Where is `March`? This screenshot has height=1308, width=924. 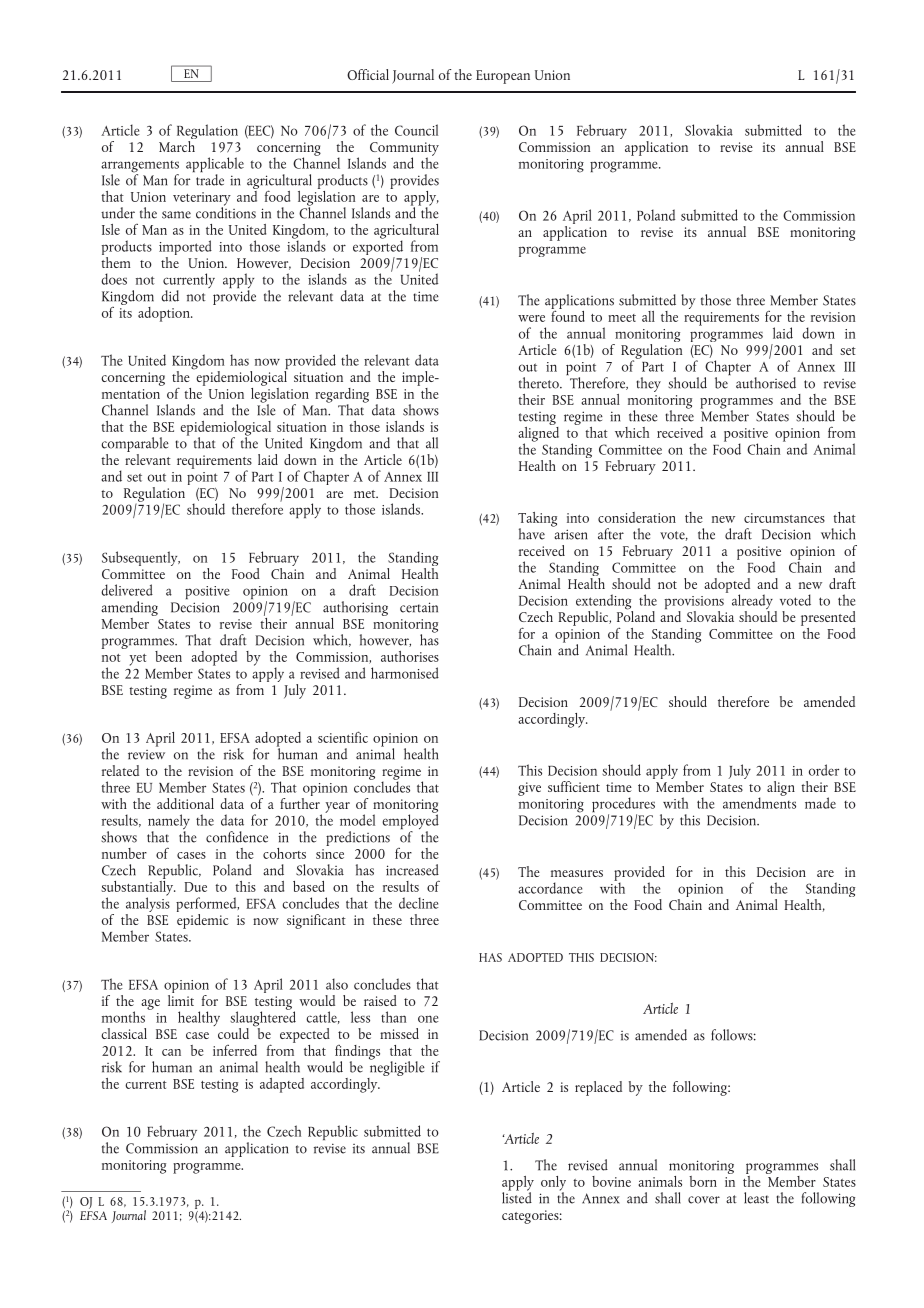
March is located at coordinates (177, 145).
